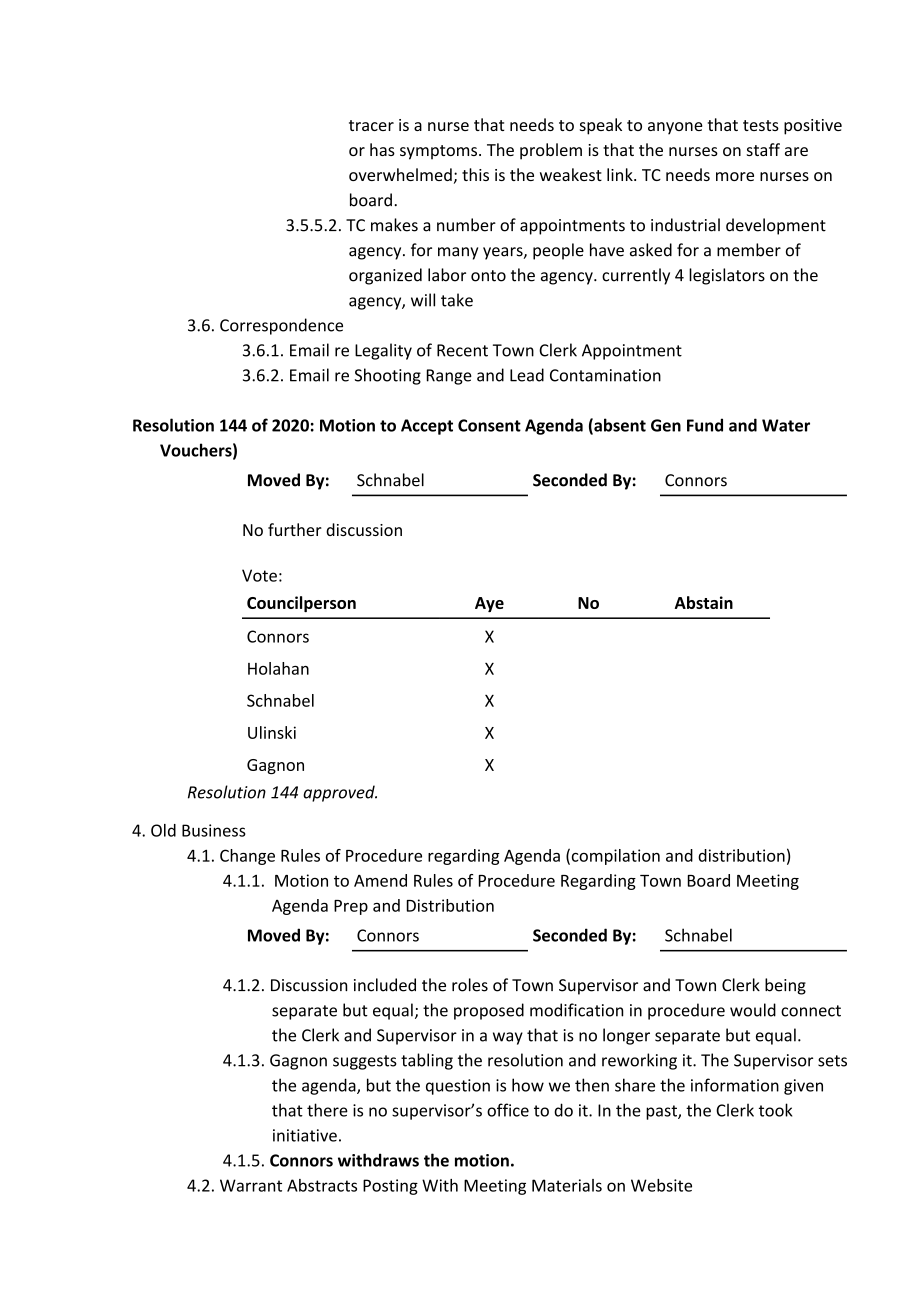 This document has width=924, height=1308. I want to click on this, so click(475, 174).
